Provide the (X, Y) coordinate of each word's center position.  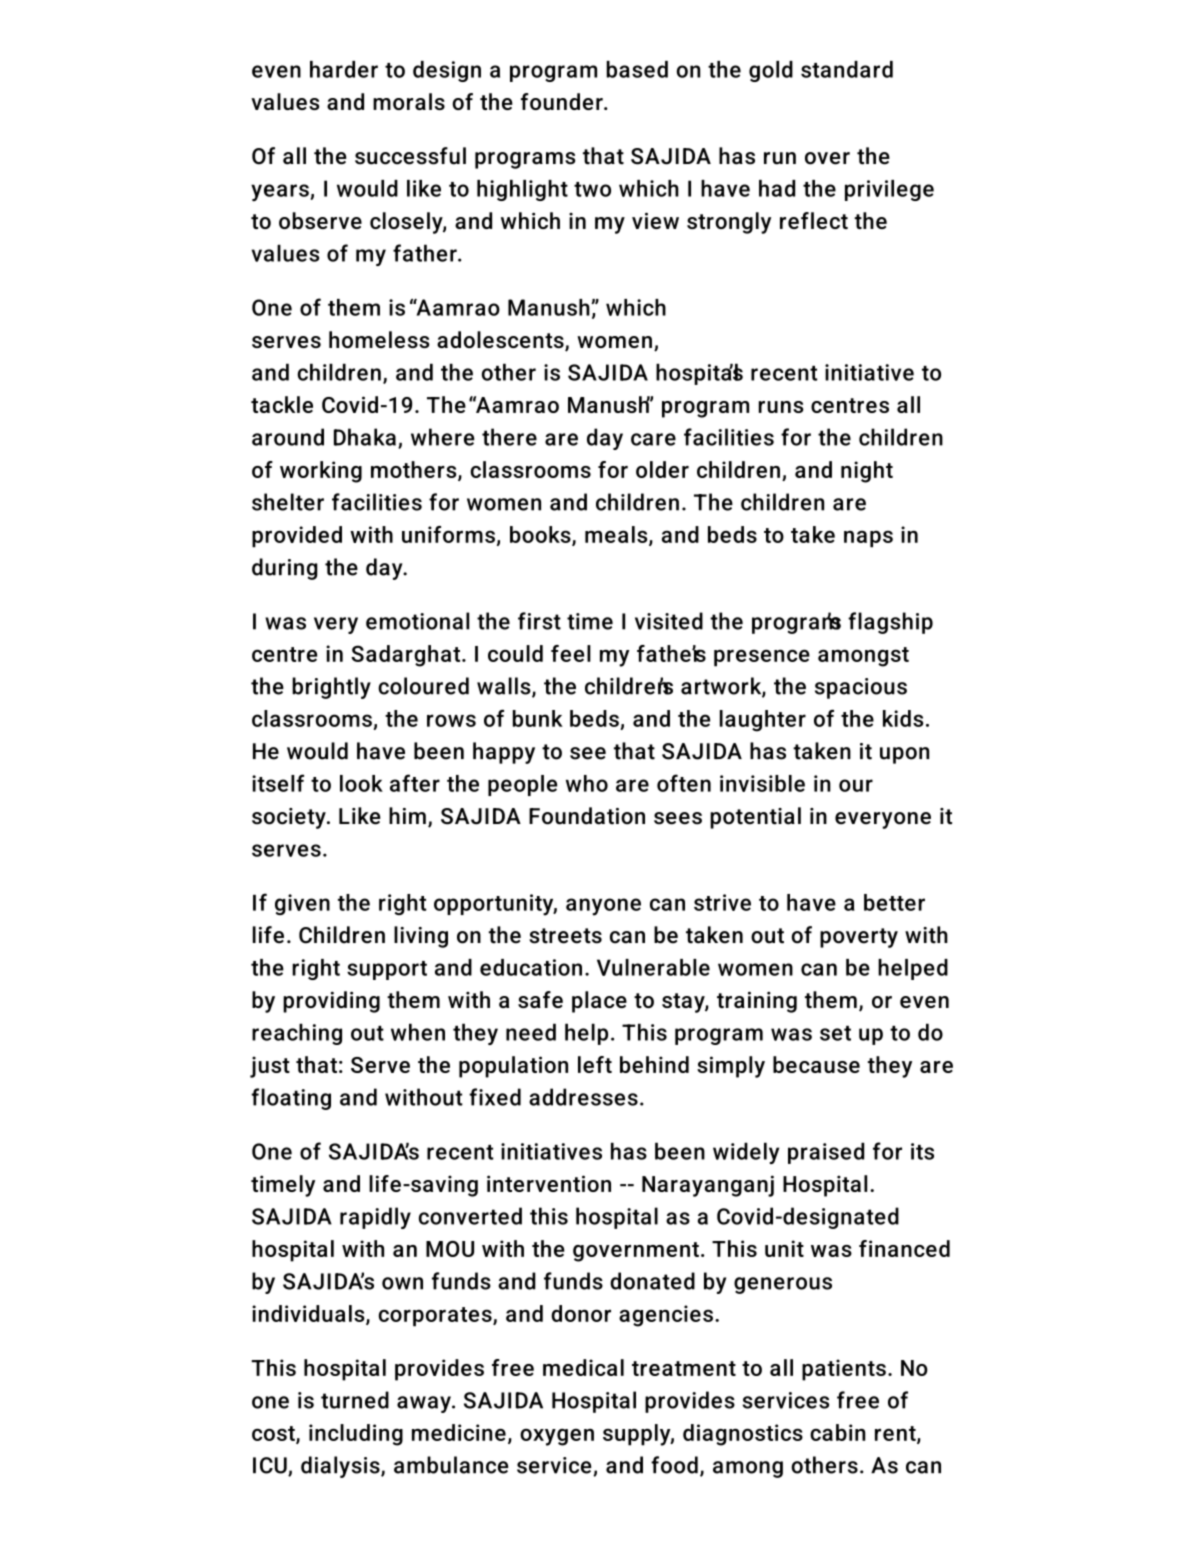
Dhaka (365, 437)
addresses (583, 1097)
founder (563, 101)
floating (291, 1099)
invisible (762, 783)
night (867, 472)
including (356, 1435)
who (587, 783)
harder (344, 69)
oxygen (557, 1437)
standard (847, 69)
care (653, 439)
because (816, 1064)
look (361, 783)
